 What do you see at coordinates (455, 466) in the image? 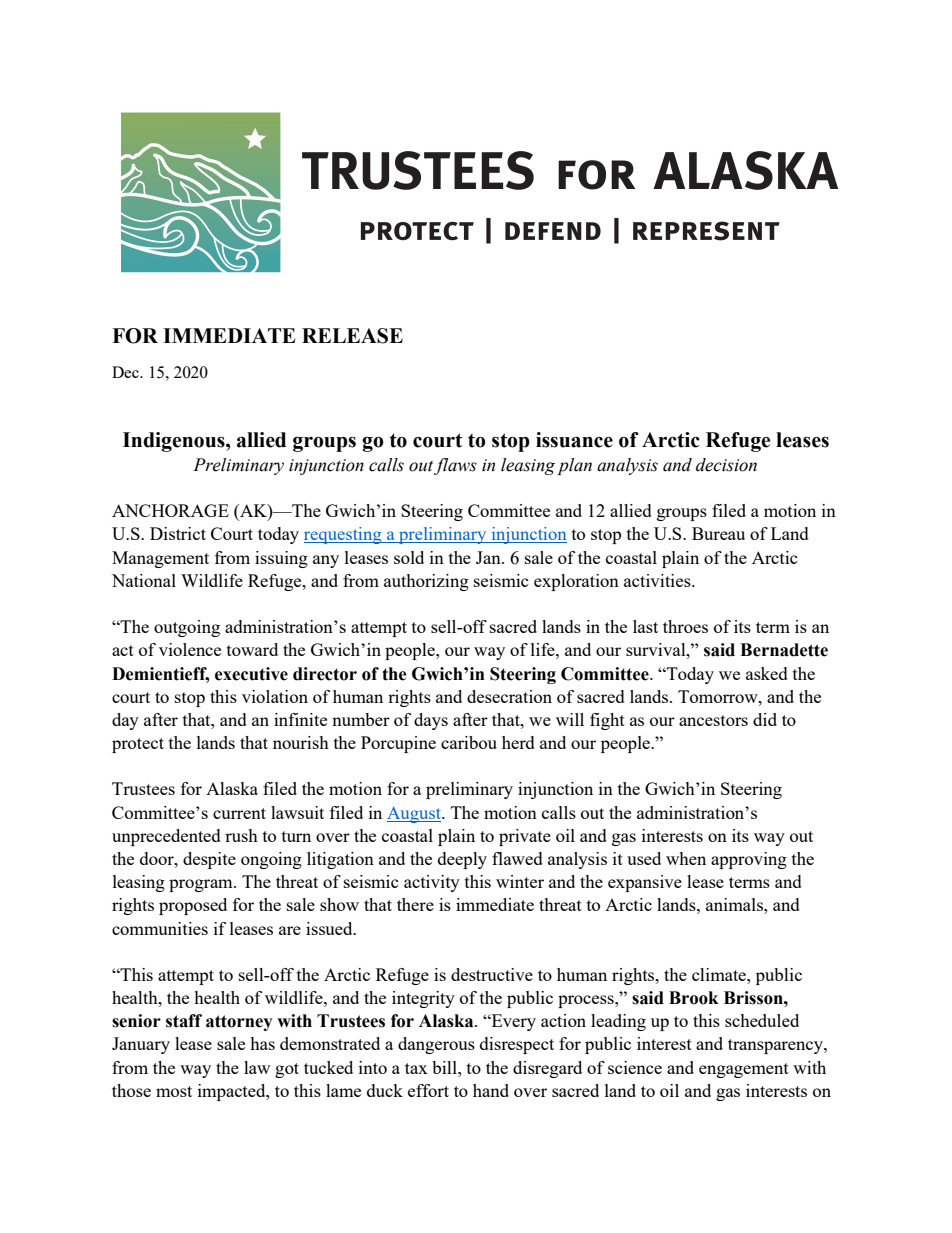
I see `flaws` at bounding box center [455, 466].
